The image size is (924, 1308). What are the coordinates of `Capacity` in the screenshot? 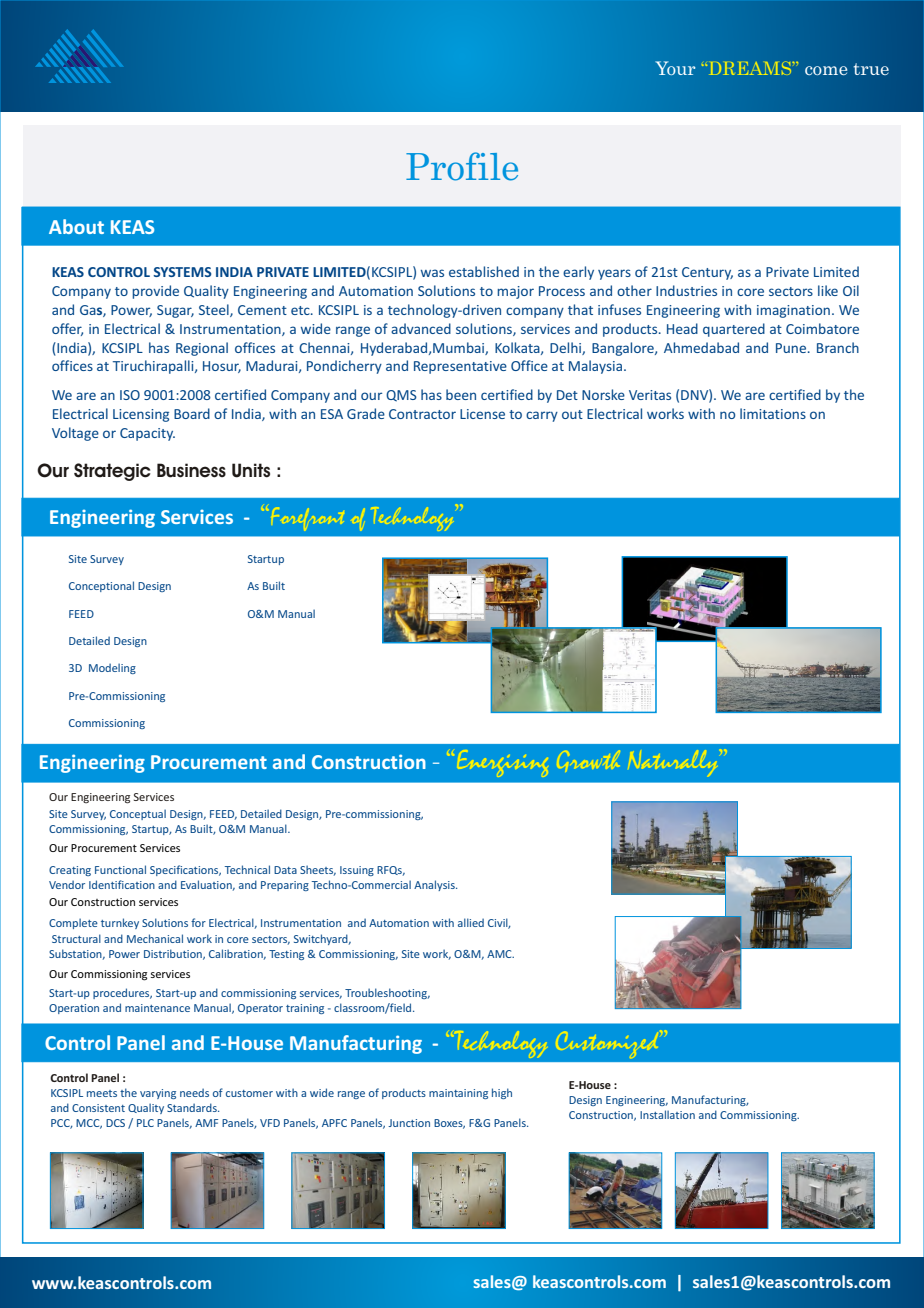 It's located at (147, 434).
